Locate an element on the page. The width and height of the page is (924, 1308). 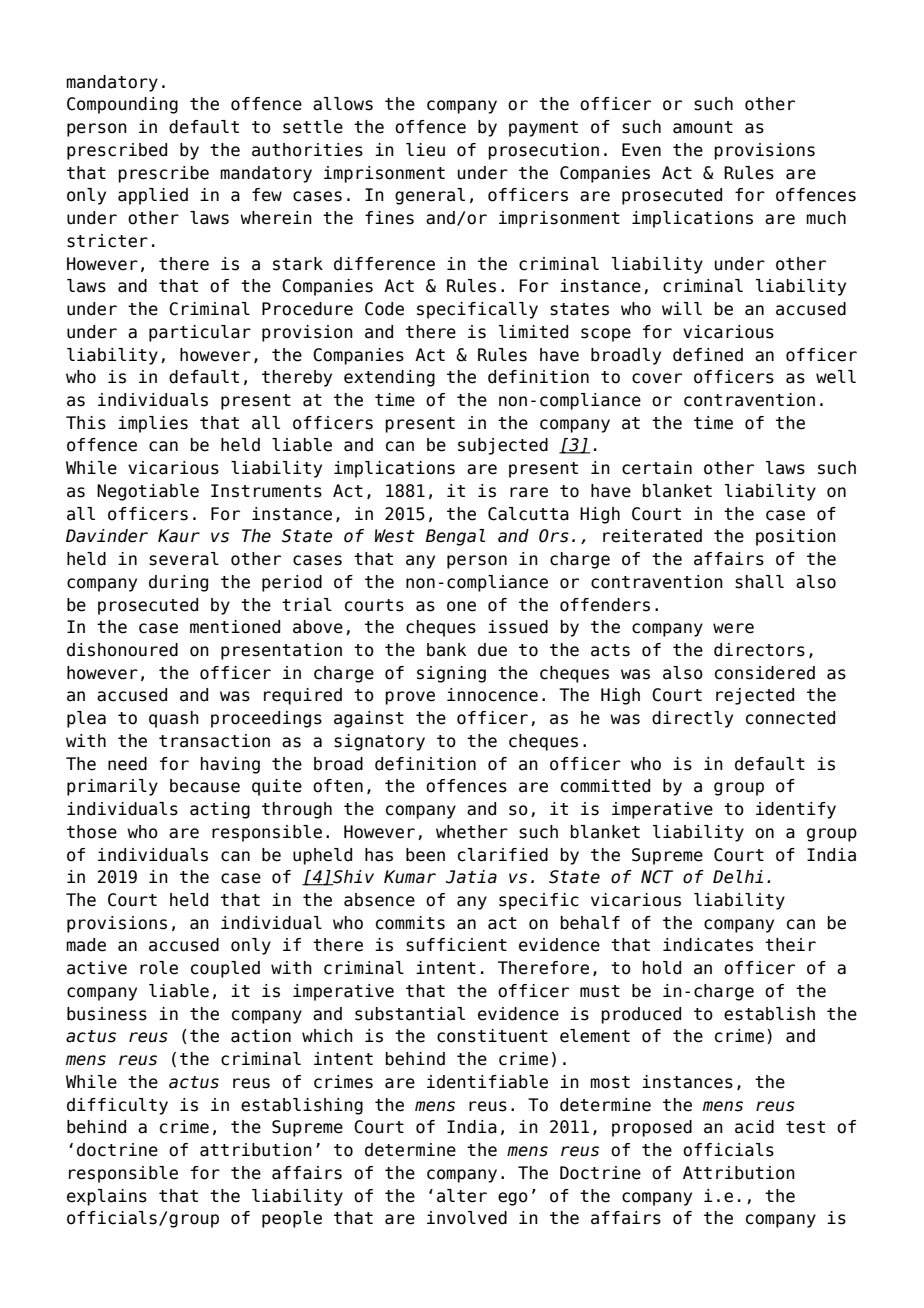
explains is located at coordinates (107, 1197).
